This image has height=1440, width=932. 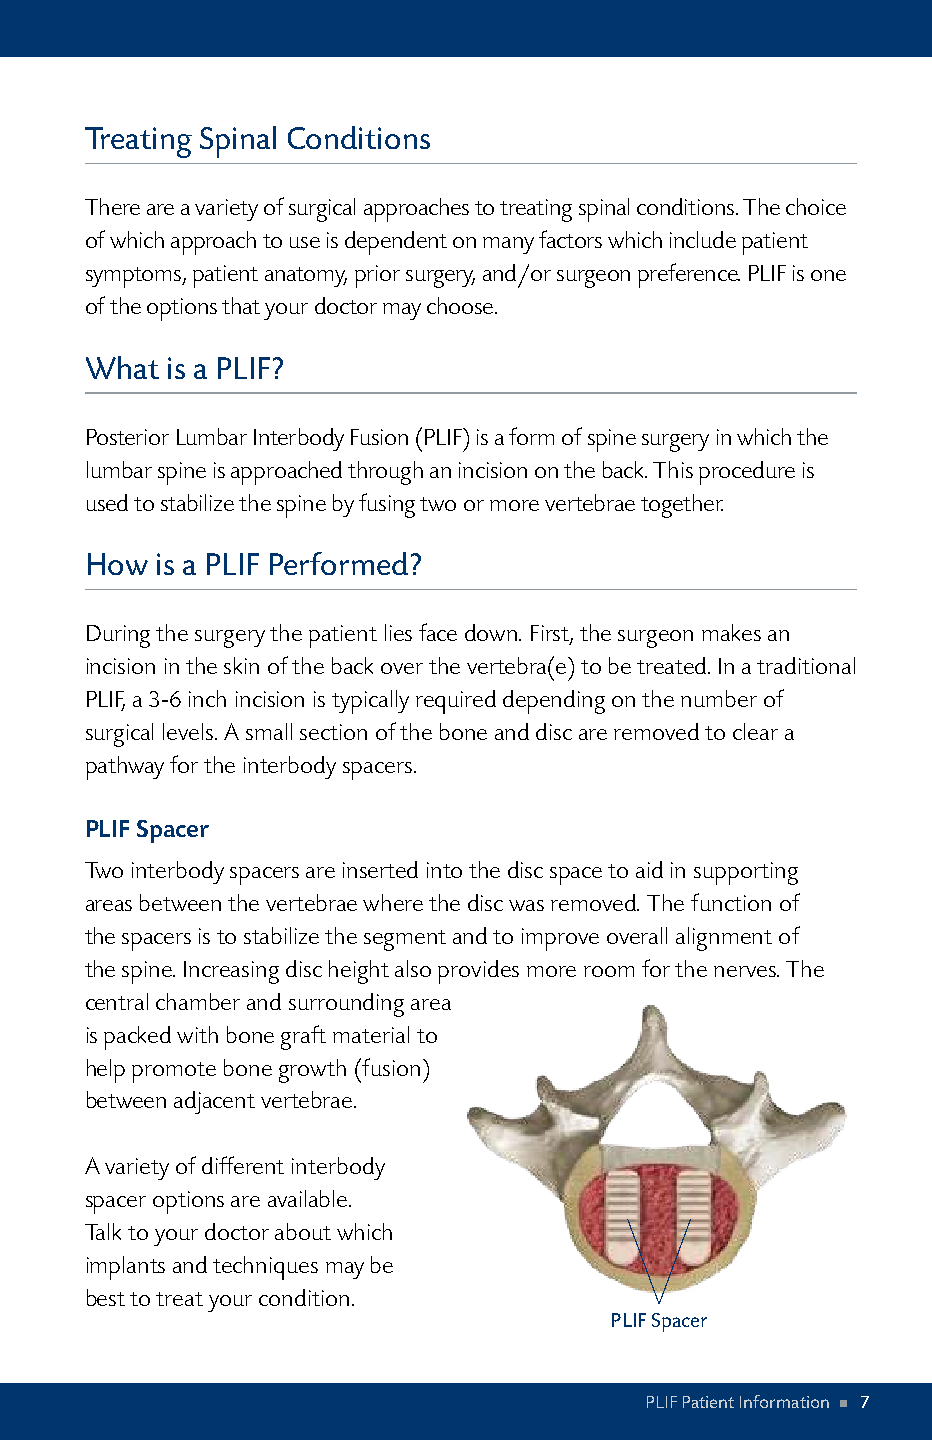 What do you see at coordinates (189, 731) in the image?
I see `levels` at bounding box center [189, 731].
